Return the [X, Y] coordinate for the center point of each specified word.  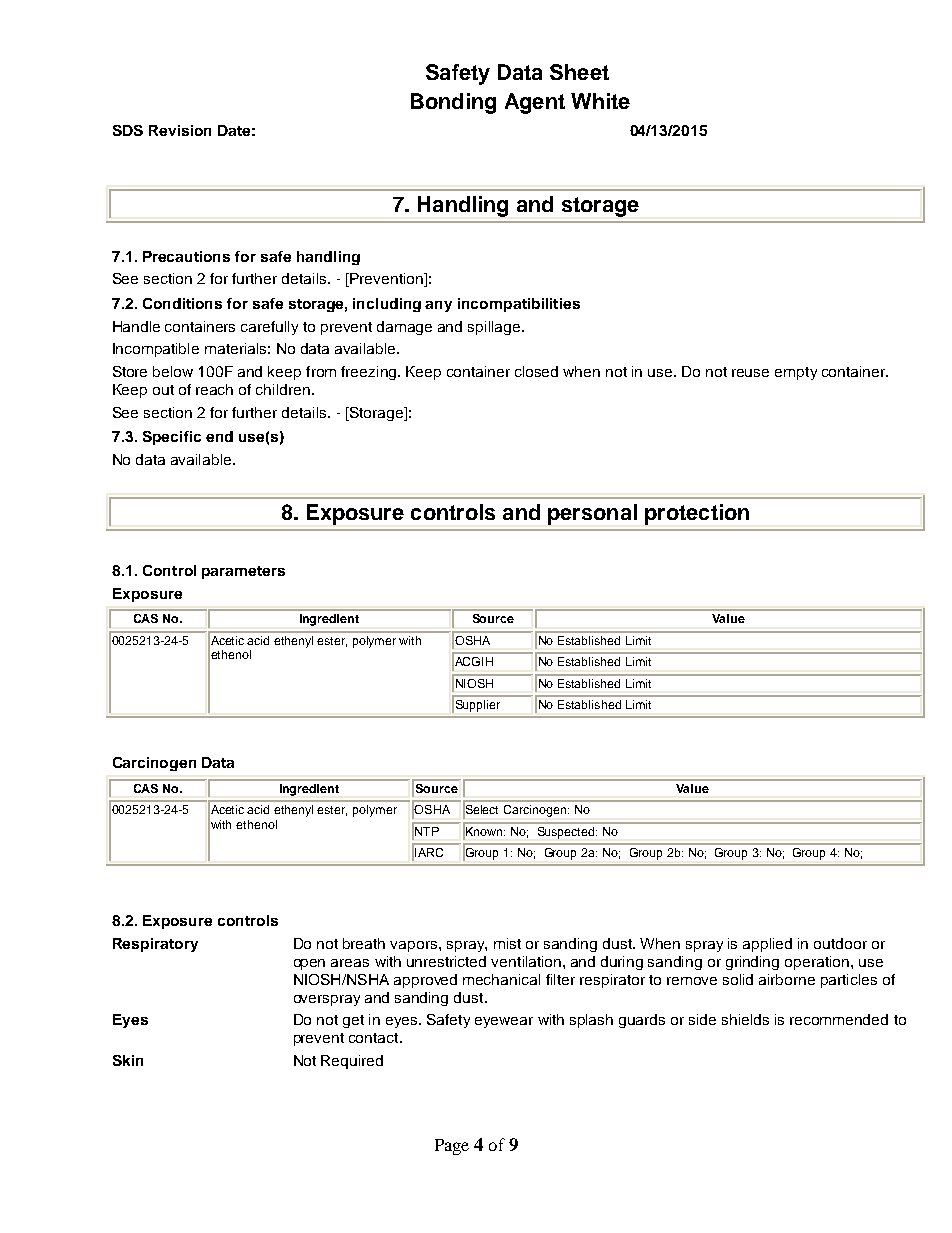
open [309, 964]
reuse [750, 373]
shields [745, 1019]
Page [452, 1147]
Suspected [567, 833]
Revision [180, 130]
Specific [172, 438]
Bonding [453, 103]
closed [536, 371]
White [600, 101]
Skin [128, 1060]
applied [767, 945]
